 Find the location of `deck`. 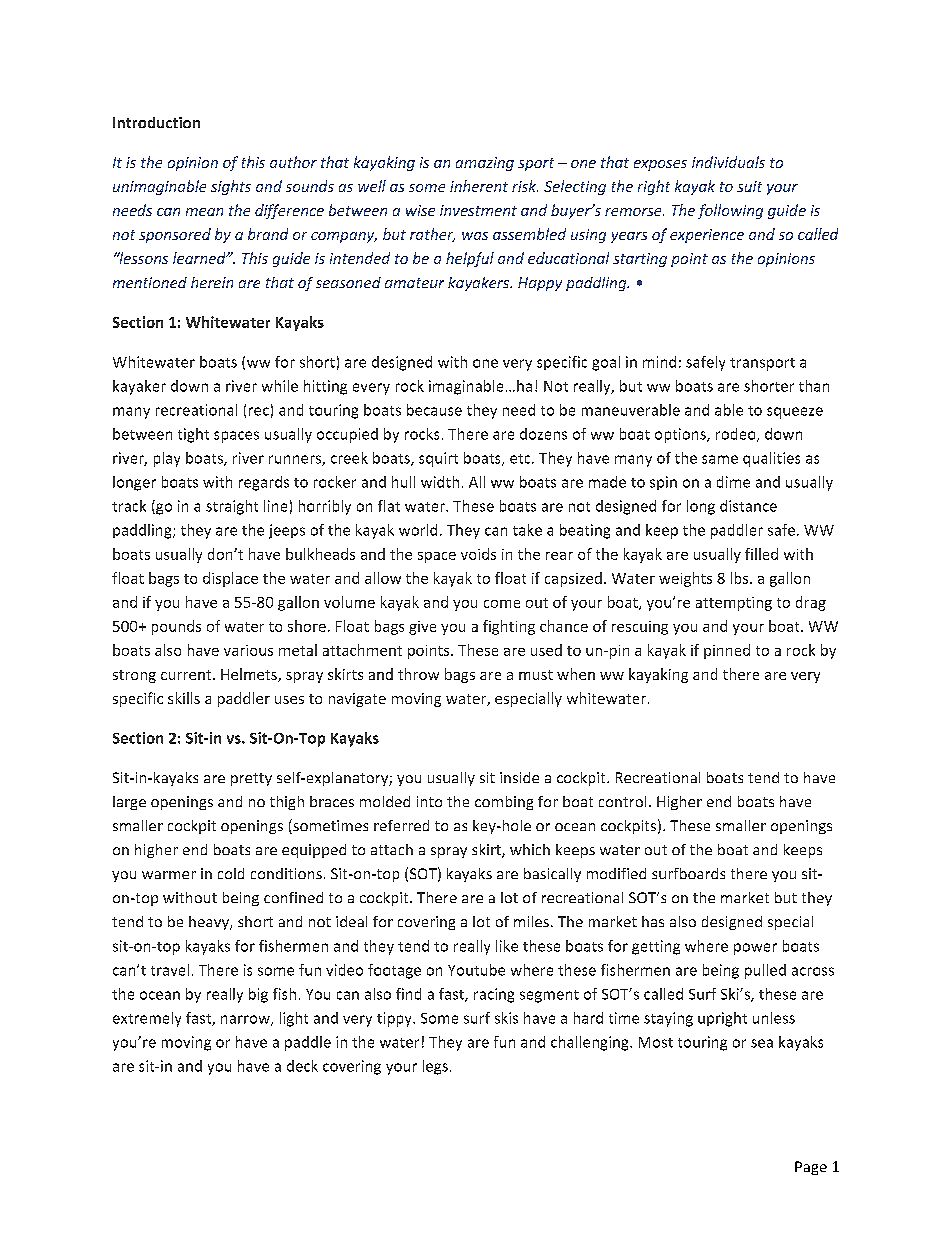

deck is located at coordinates (302, 1066).
